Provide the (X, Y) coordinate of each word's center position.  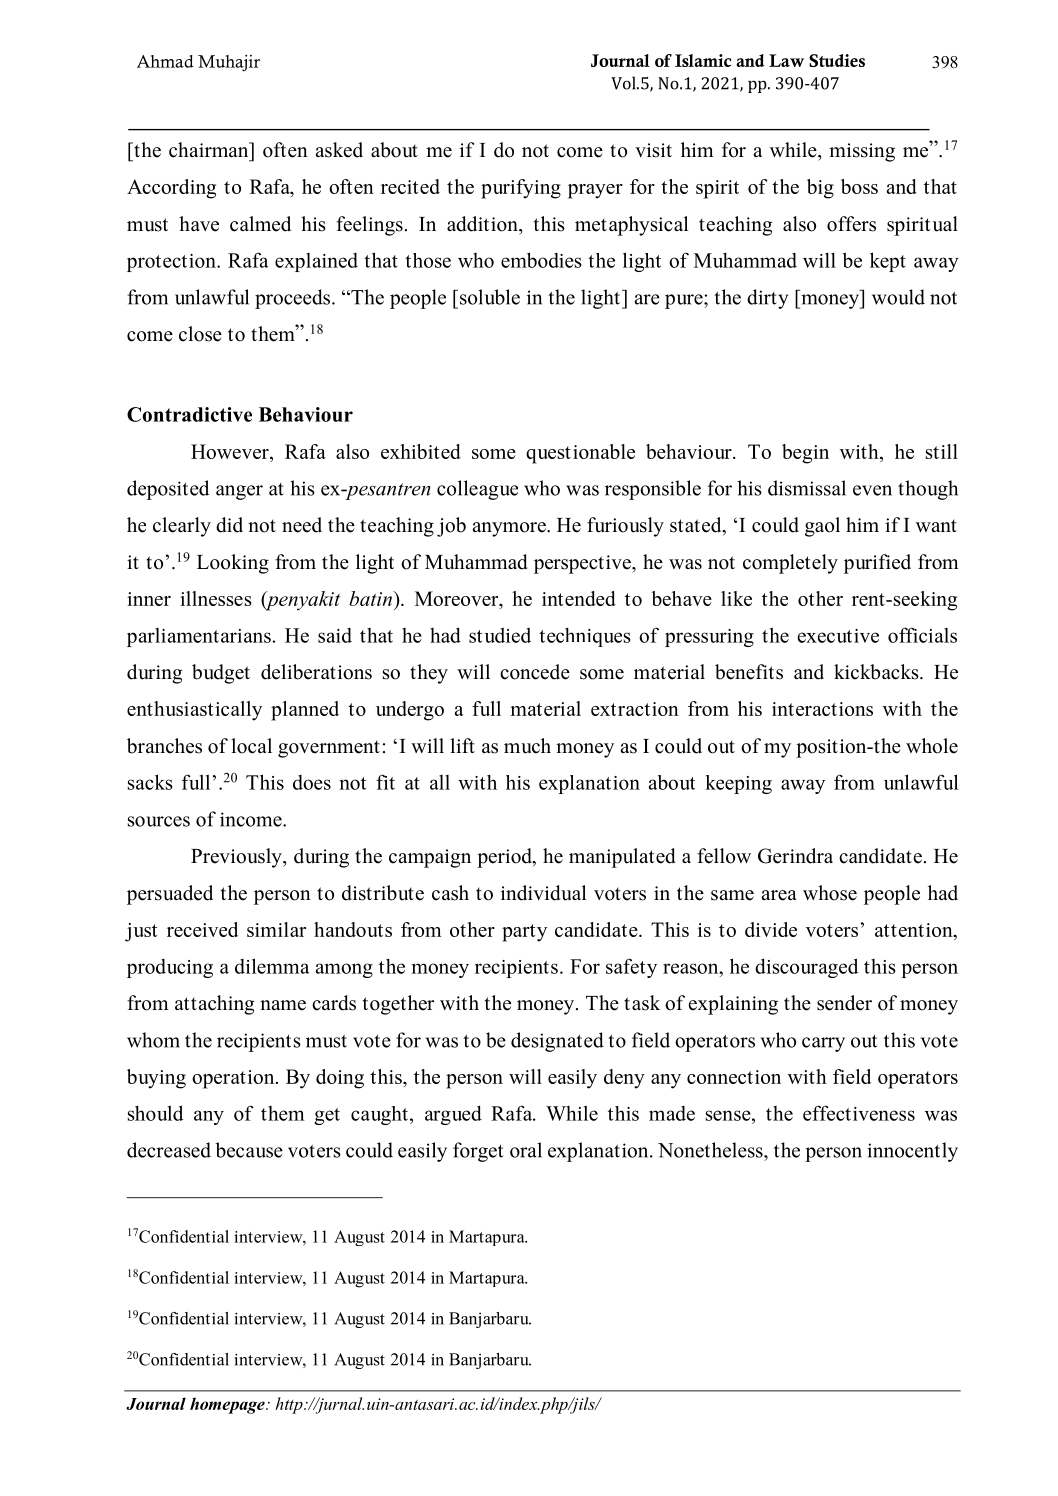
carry (823, 1044)
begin (805, 454)
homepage (228, 1405)
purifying (521, 189)
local (251, 746)
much (527, 746)
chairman (210, 150)
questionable (580, 454)
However (231, 451)
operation (234, 1079)
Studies (837, 60)
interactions (822, 709)
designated (557, 1042)
